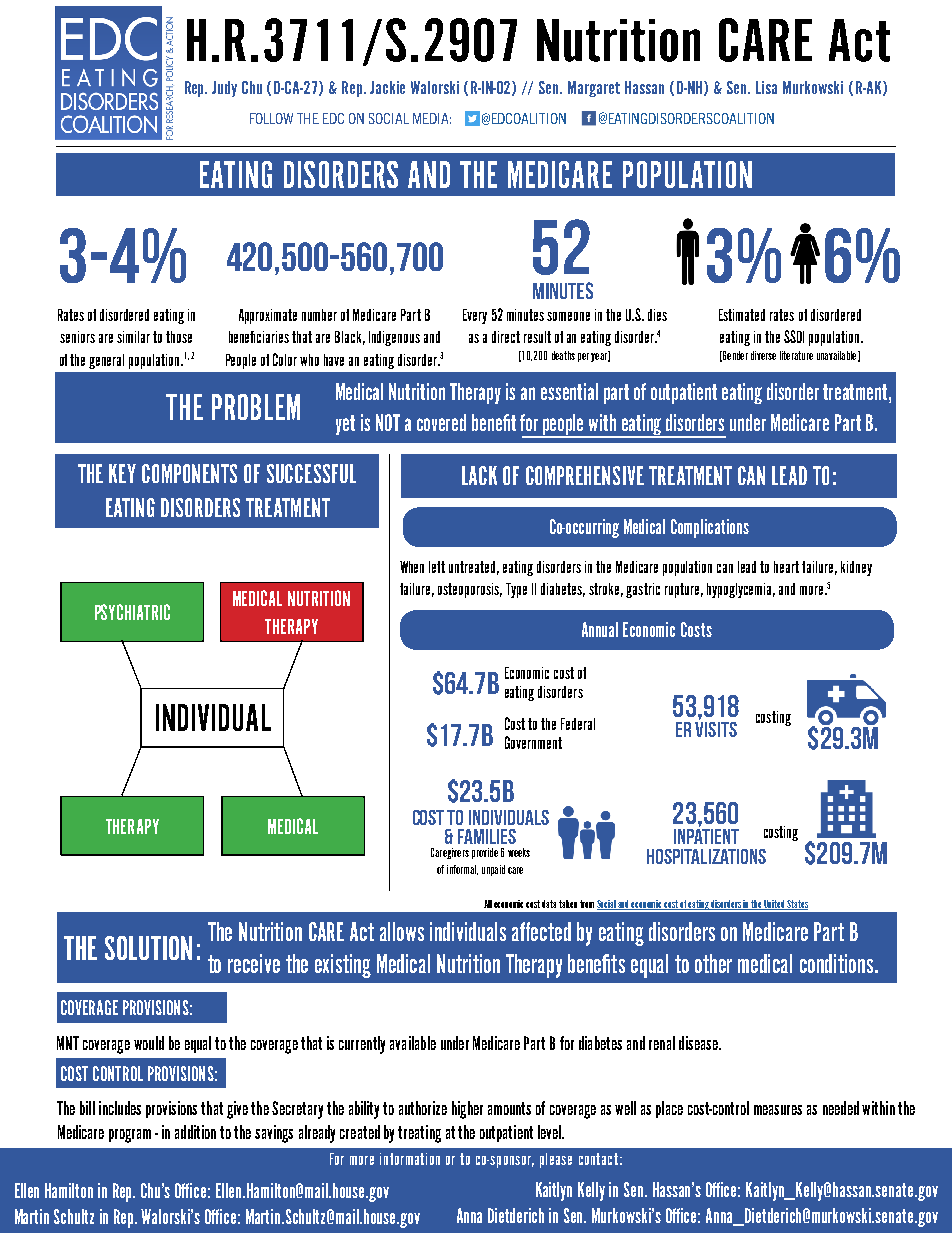 The width and height of the document is (952, 1233). I want to click on Type, so click(516, 590).
